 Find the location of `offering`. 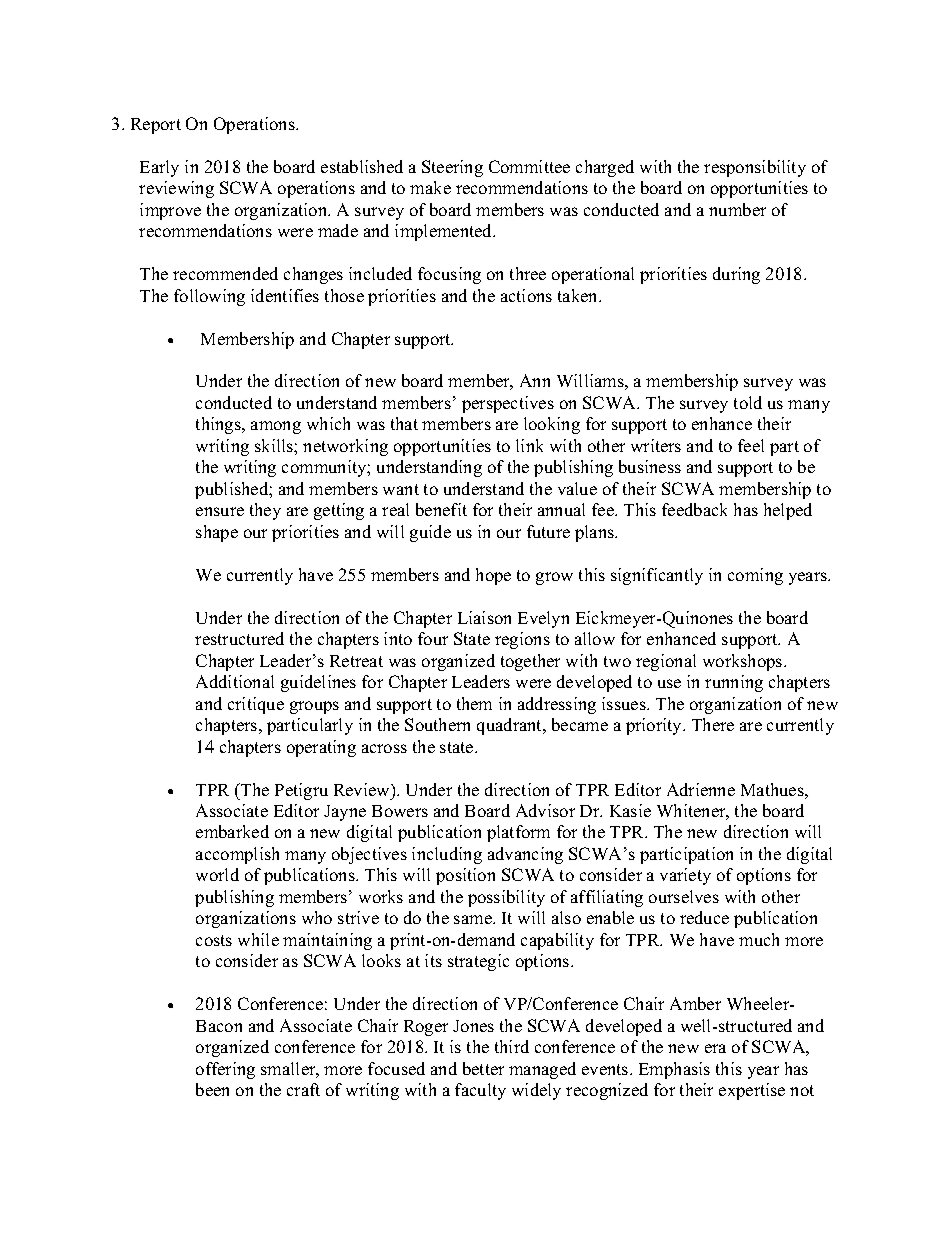

offering is located at coordinates (225, 1070).
